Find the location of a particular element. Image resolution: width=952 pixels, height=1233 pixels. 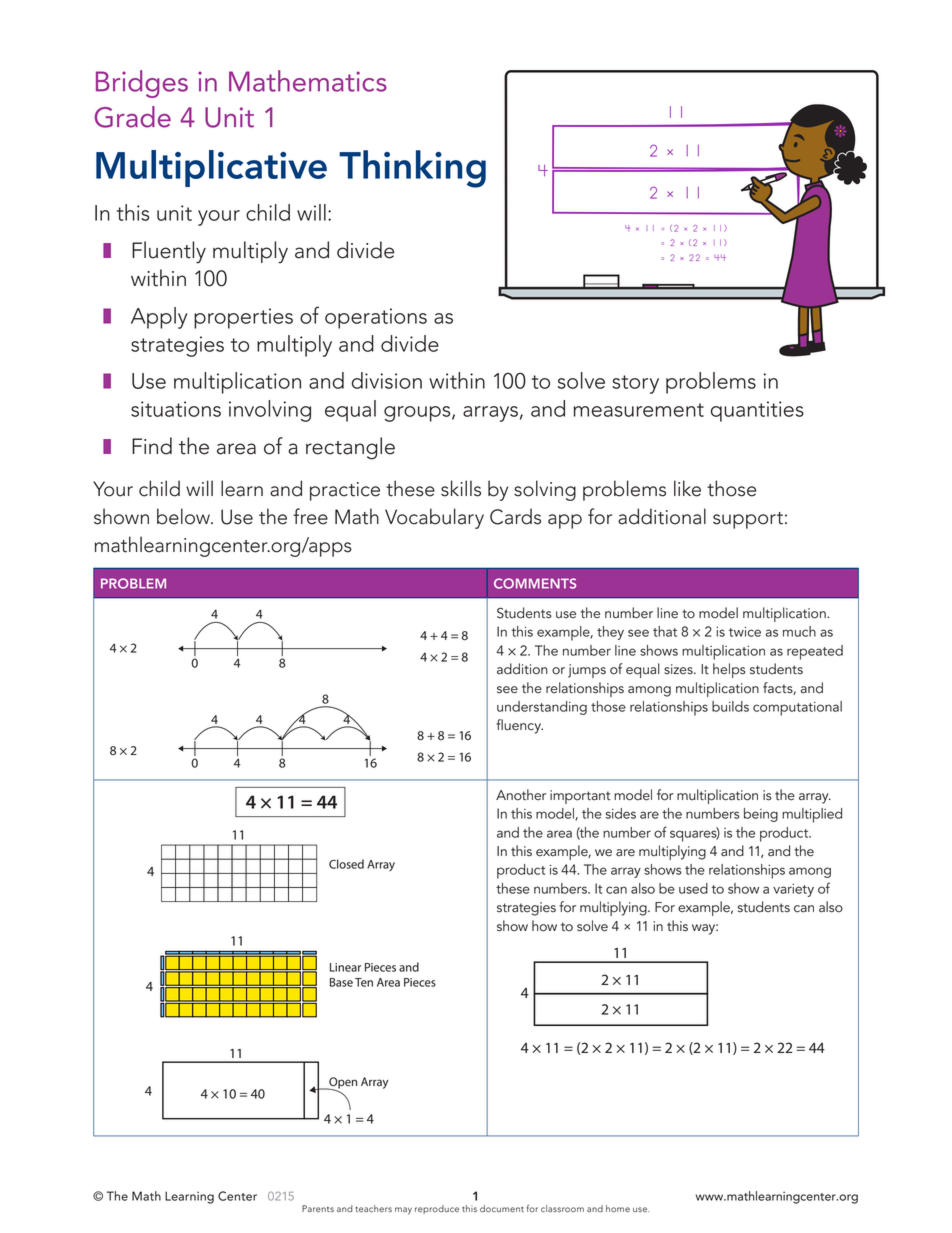

document is located at coordinates (502, 1208).
